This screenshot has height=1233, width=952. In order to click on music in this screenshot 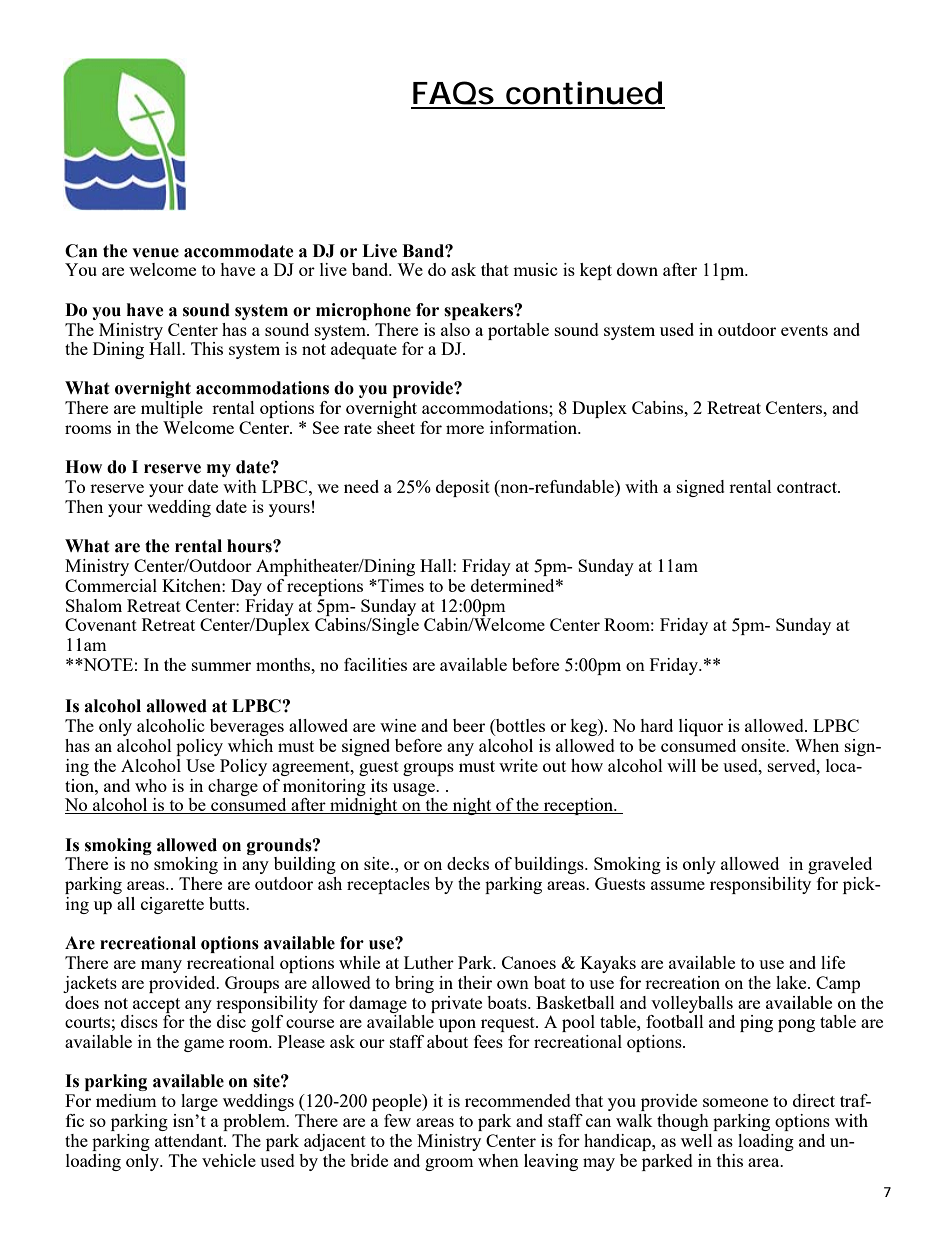, I will do `click(535, 269)`.
